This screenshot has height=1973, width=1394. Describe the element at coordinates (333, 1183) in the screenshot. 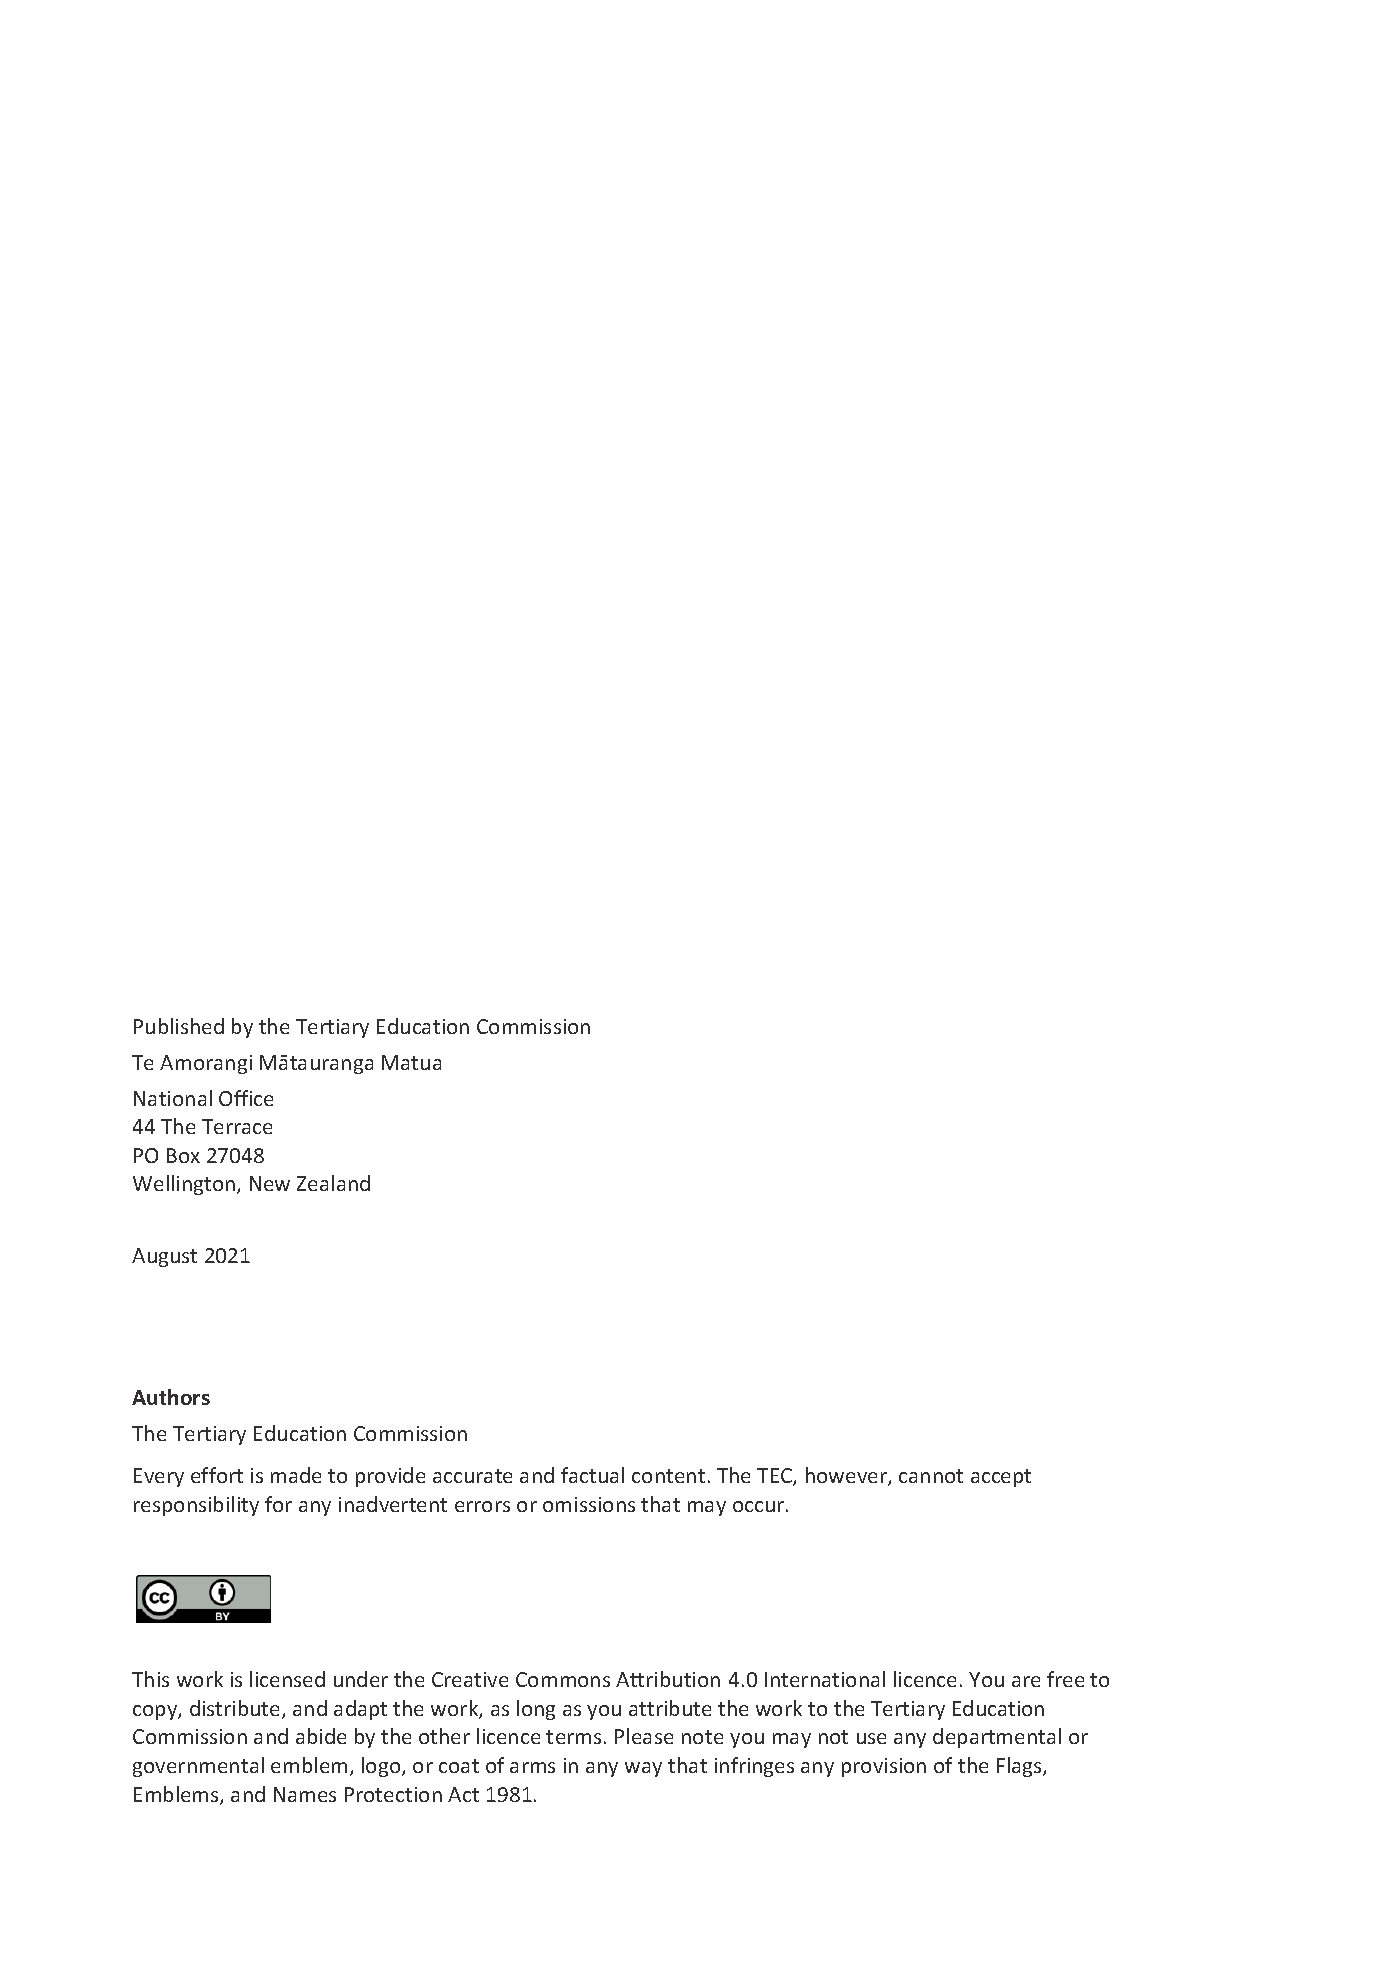

I see `Zealand` at that location.
